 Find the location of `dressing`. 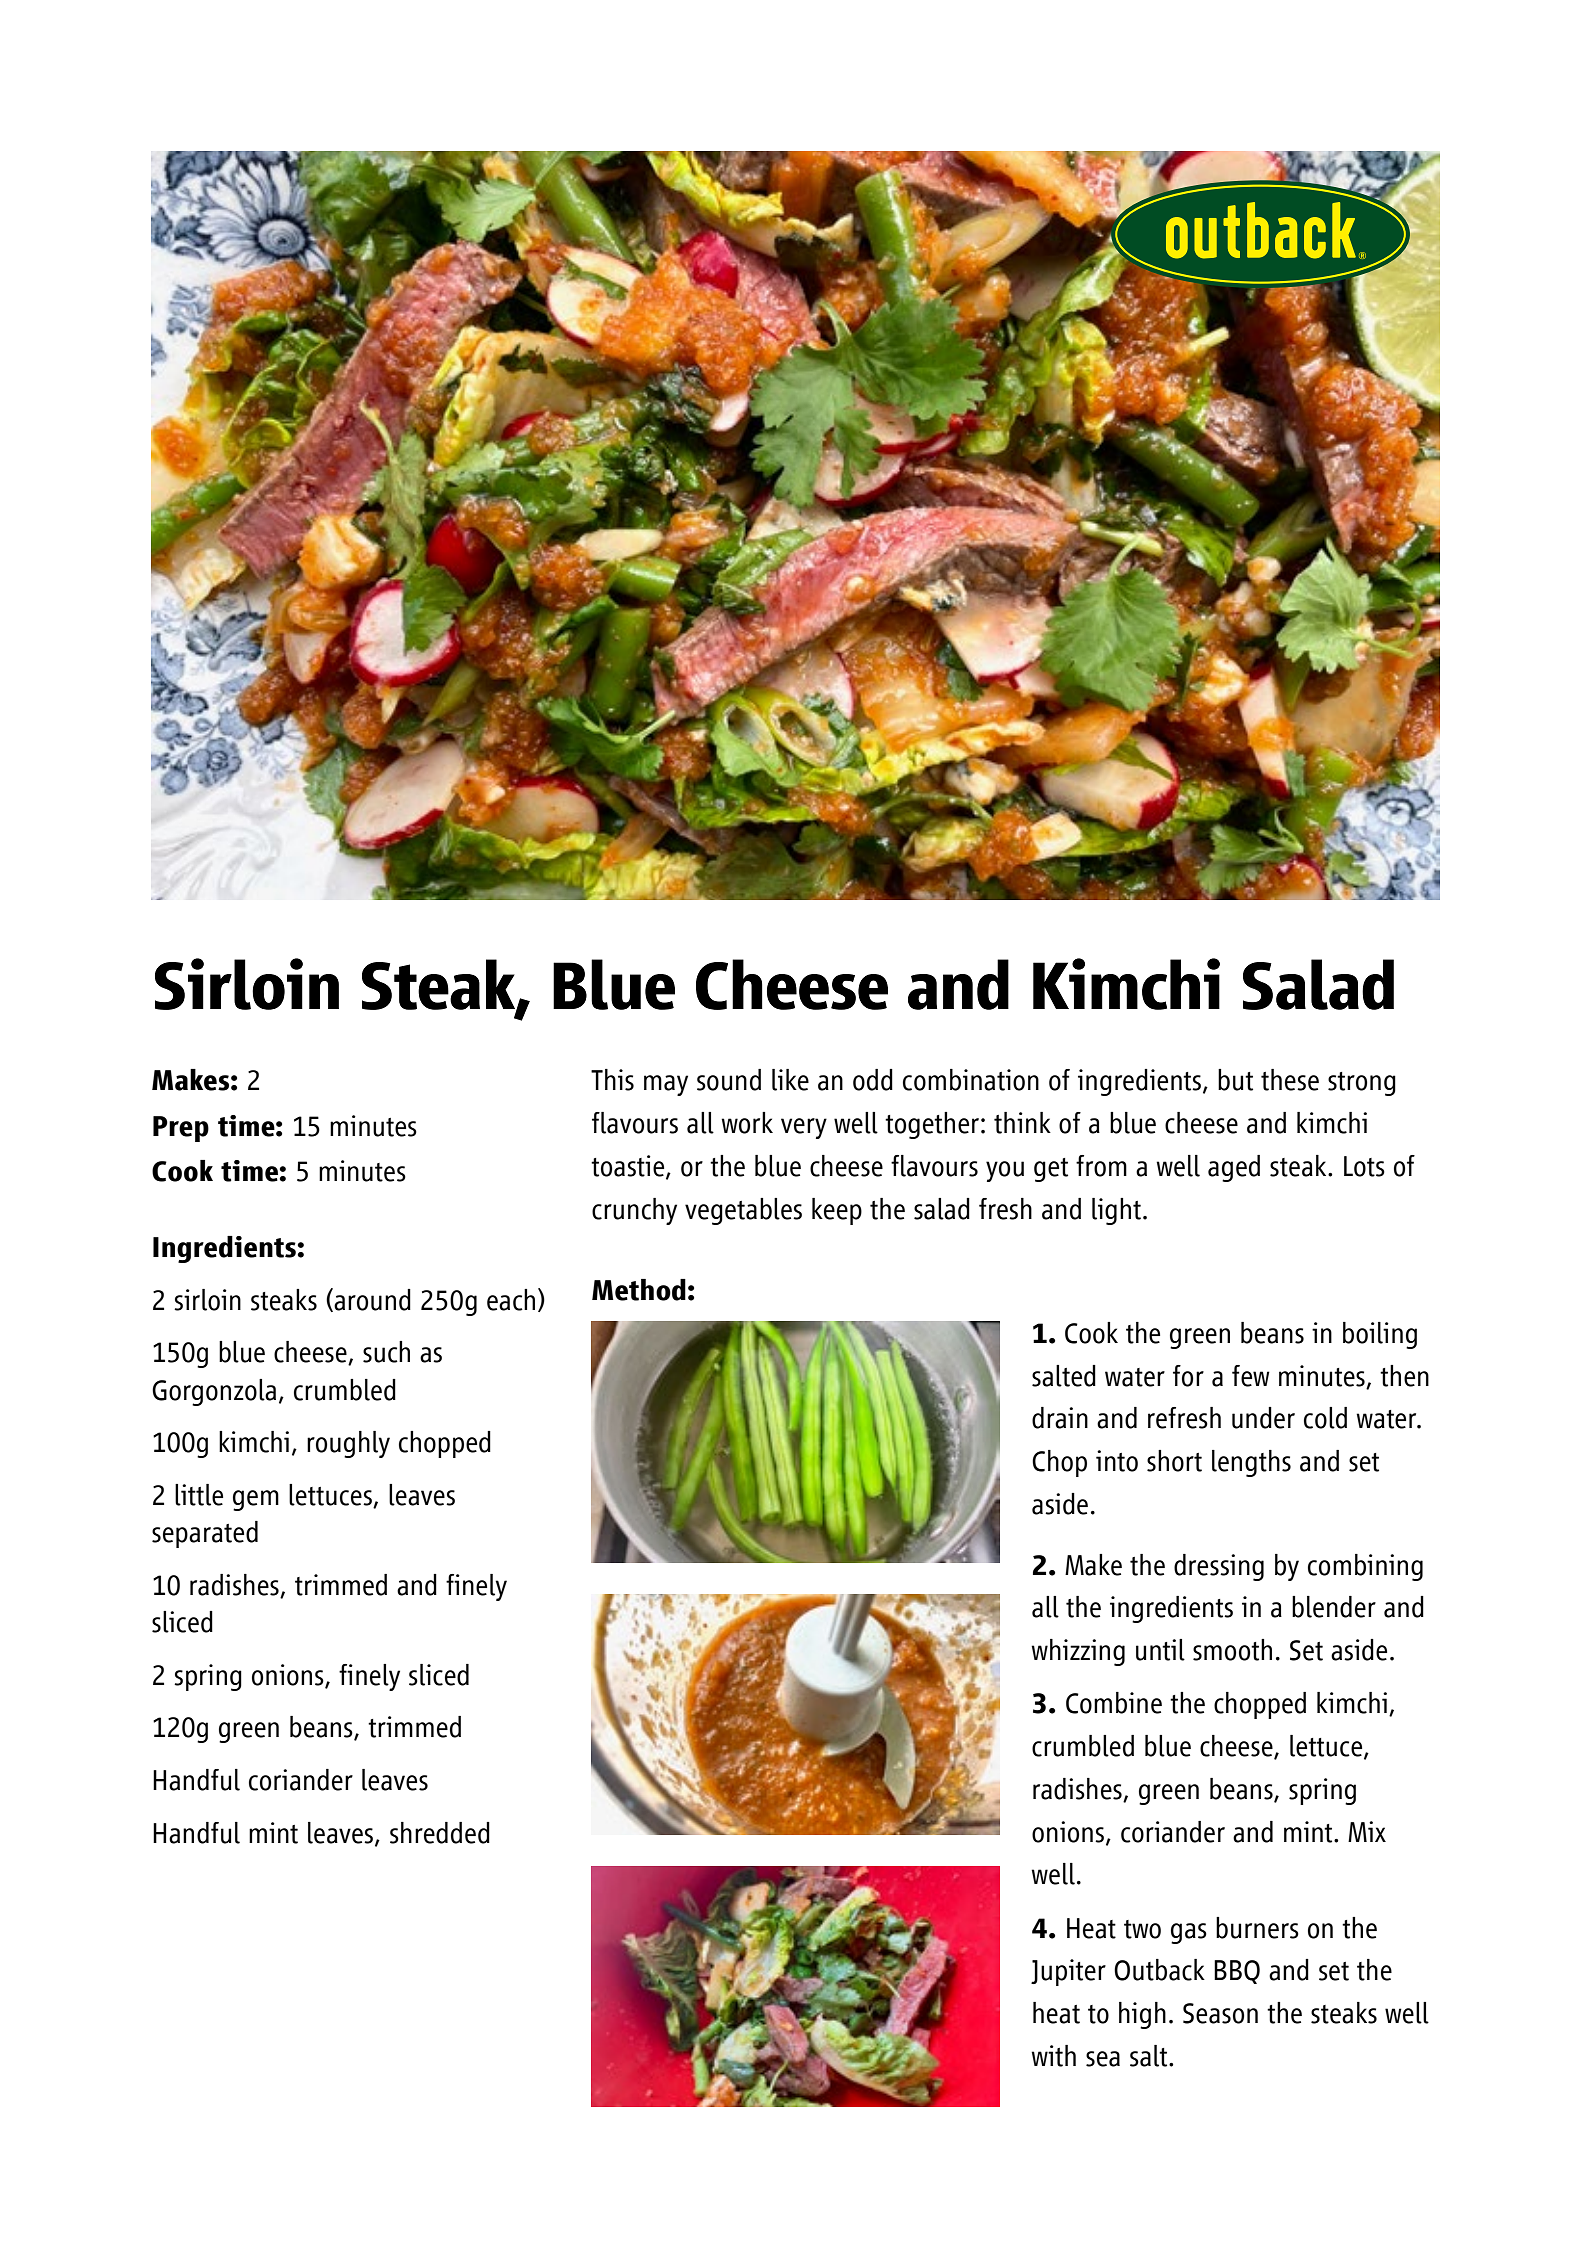

dressing is located at coordinates (1219, 1567).
